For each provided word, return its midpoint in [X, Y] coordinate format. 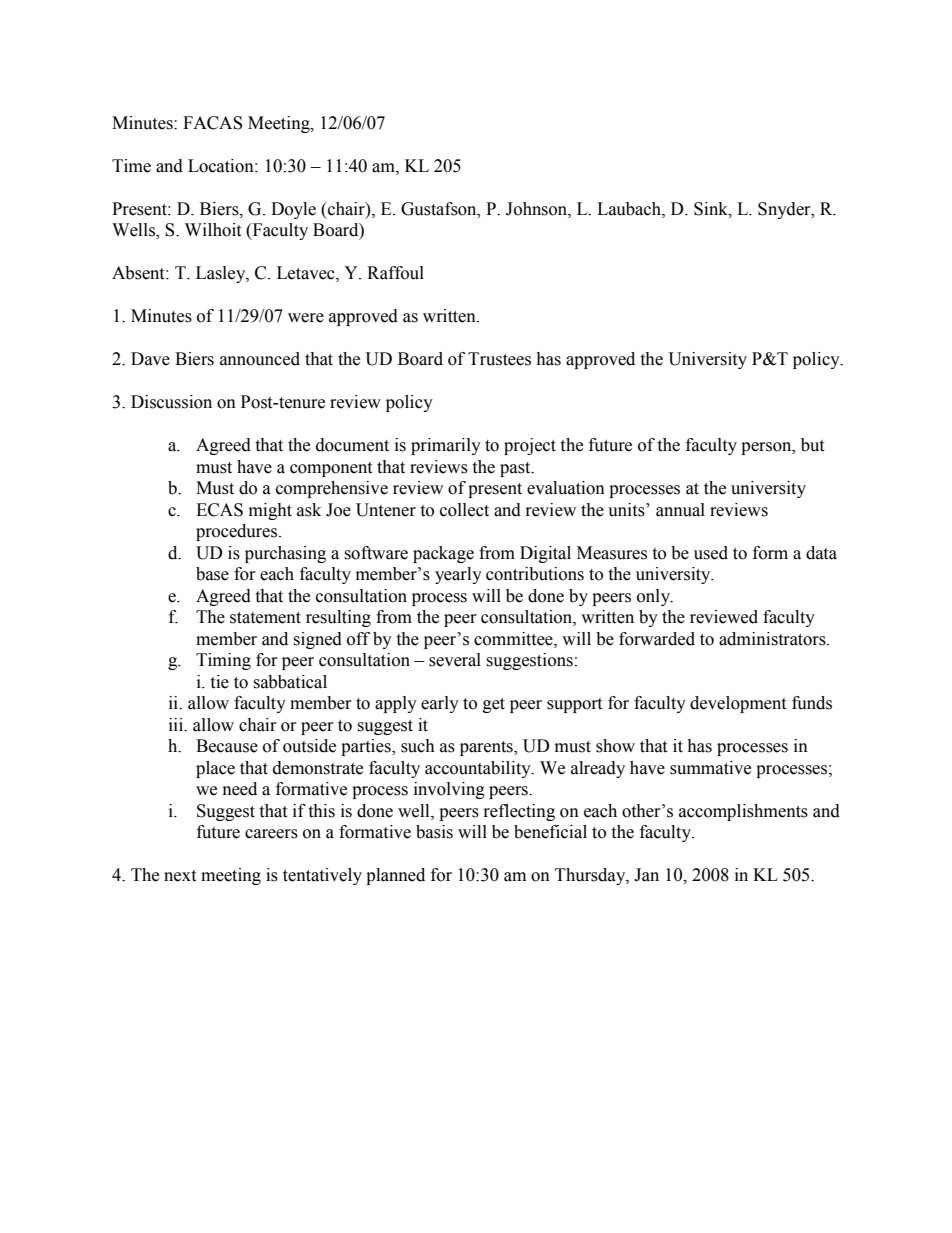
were [306, 318]
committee [514, 639]
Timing [223, 661]
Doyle [293, 210]
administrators [773, 639]
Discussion [171, 402]
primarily [446, 446]
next [180, 876]
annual [680, 510]
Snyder [785, 210]
